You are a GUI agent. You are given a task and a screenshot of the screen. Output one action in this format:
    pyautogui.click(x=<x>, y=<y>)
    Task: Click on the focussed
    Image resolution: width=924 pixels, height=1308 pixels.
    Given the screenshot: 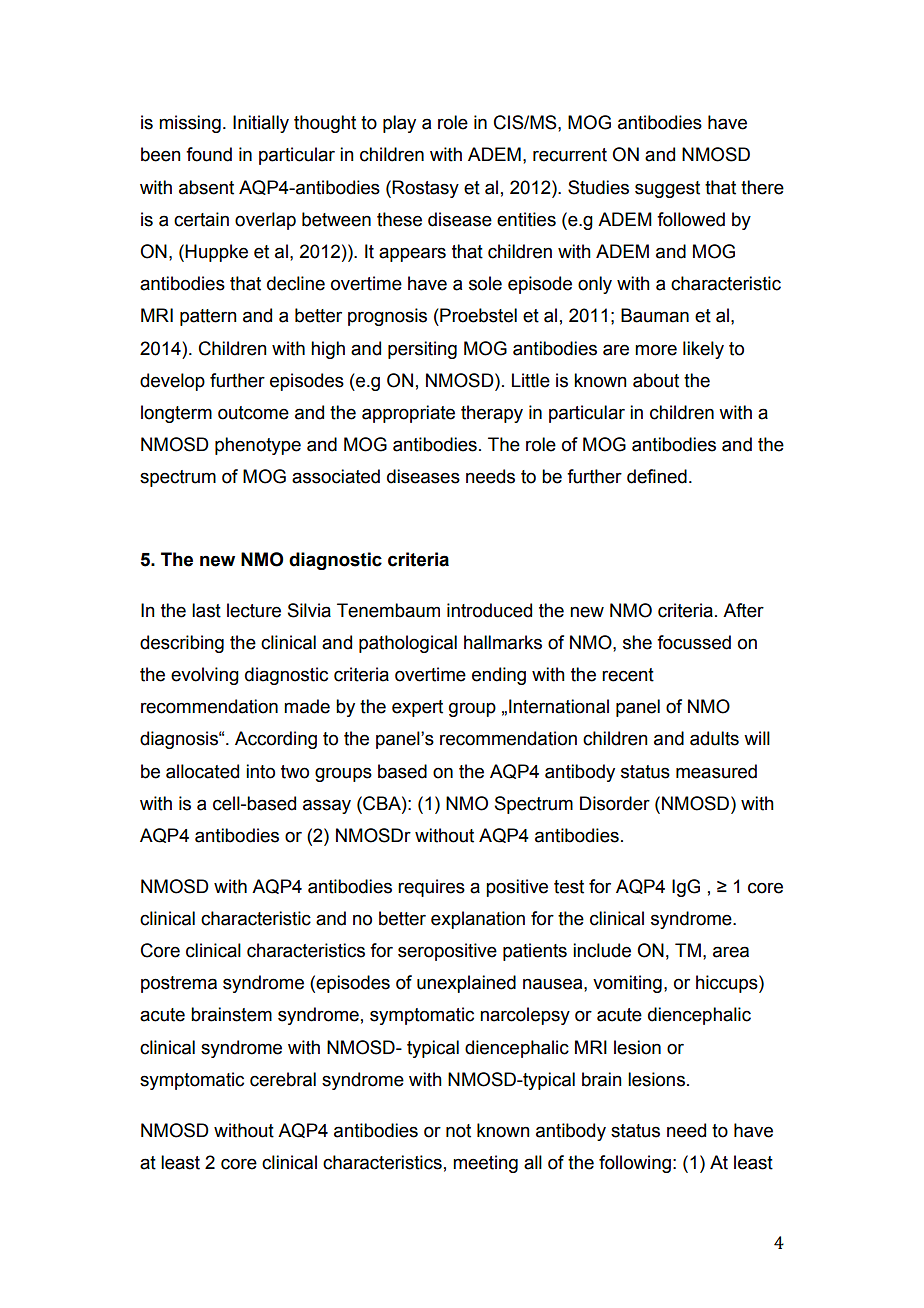 What is the action you would take?
    pyautogui.click(x=694, y=642)
